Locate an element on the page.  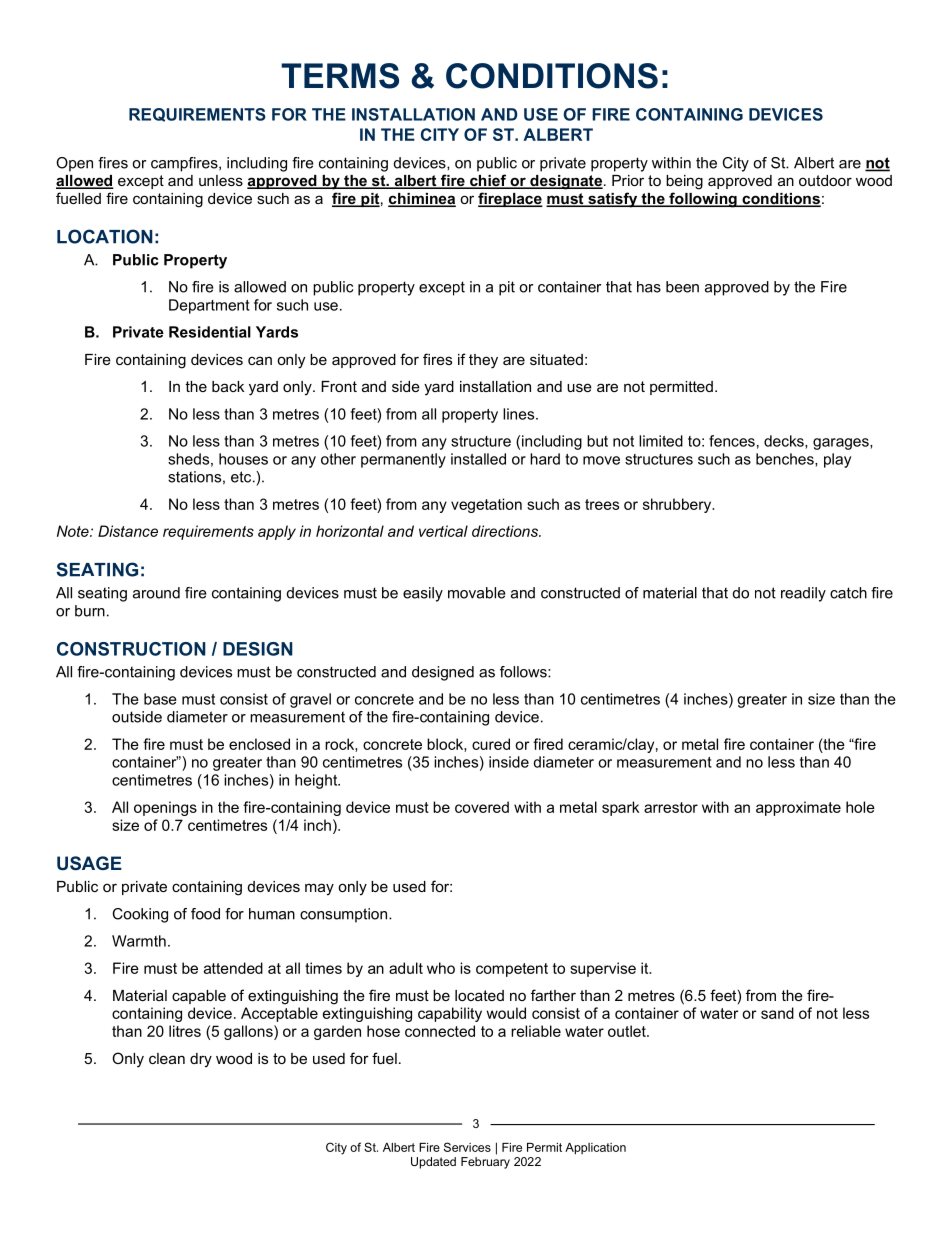
TERMS is located at coordinates (340, 76).
